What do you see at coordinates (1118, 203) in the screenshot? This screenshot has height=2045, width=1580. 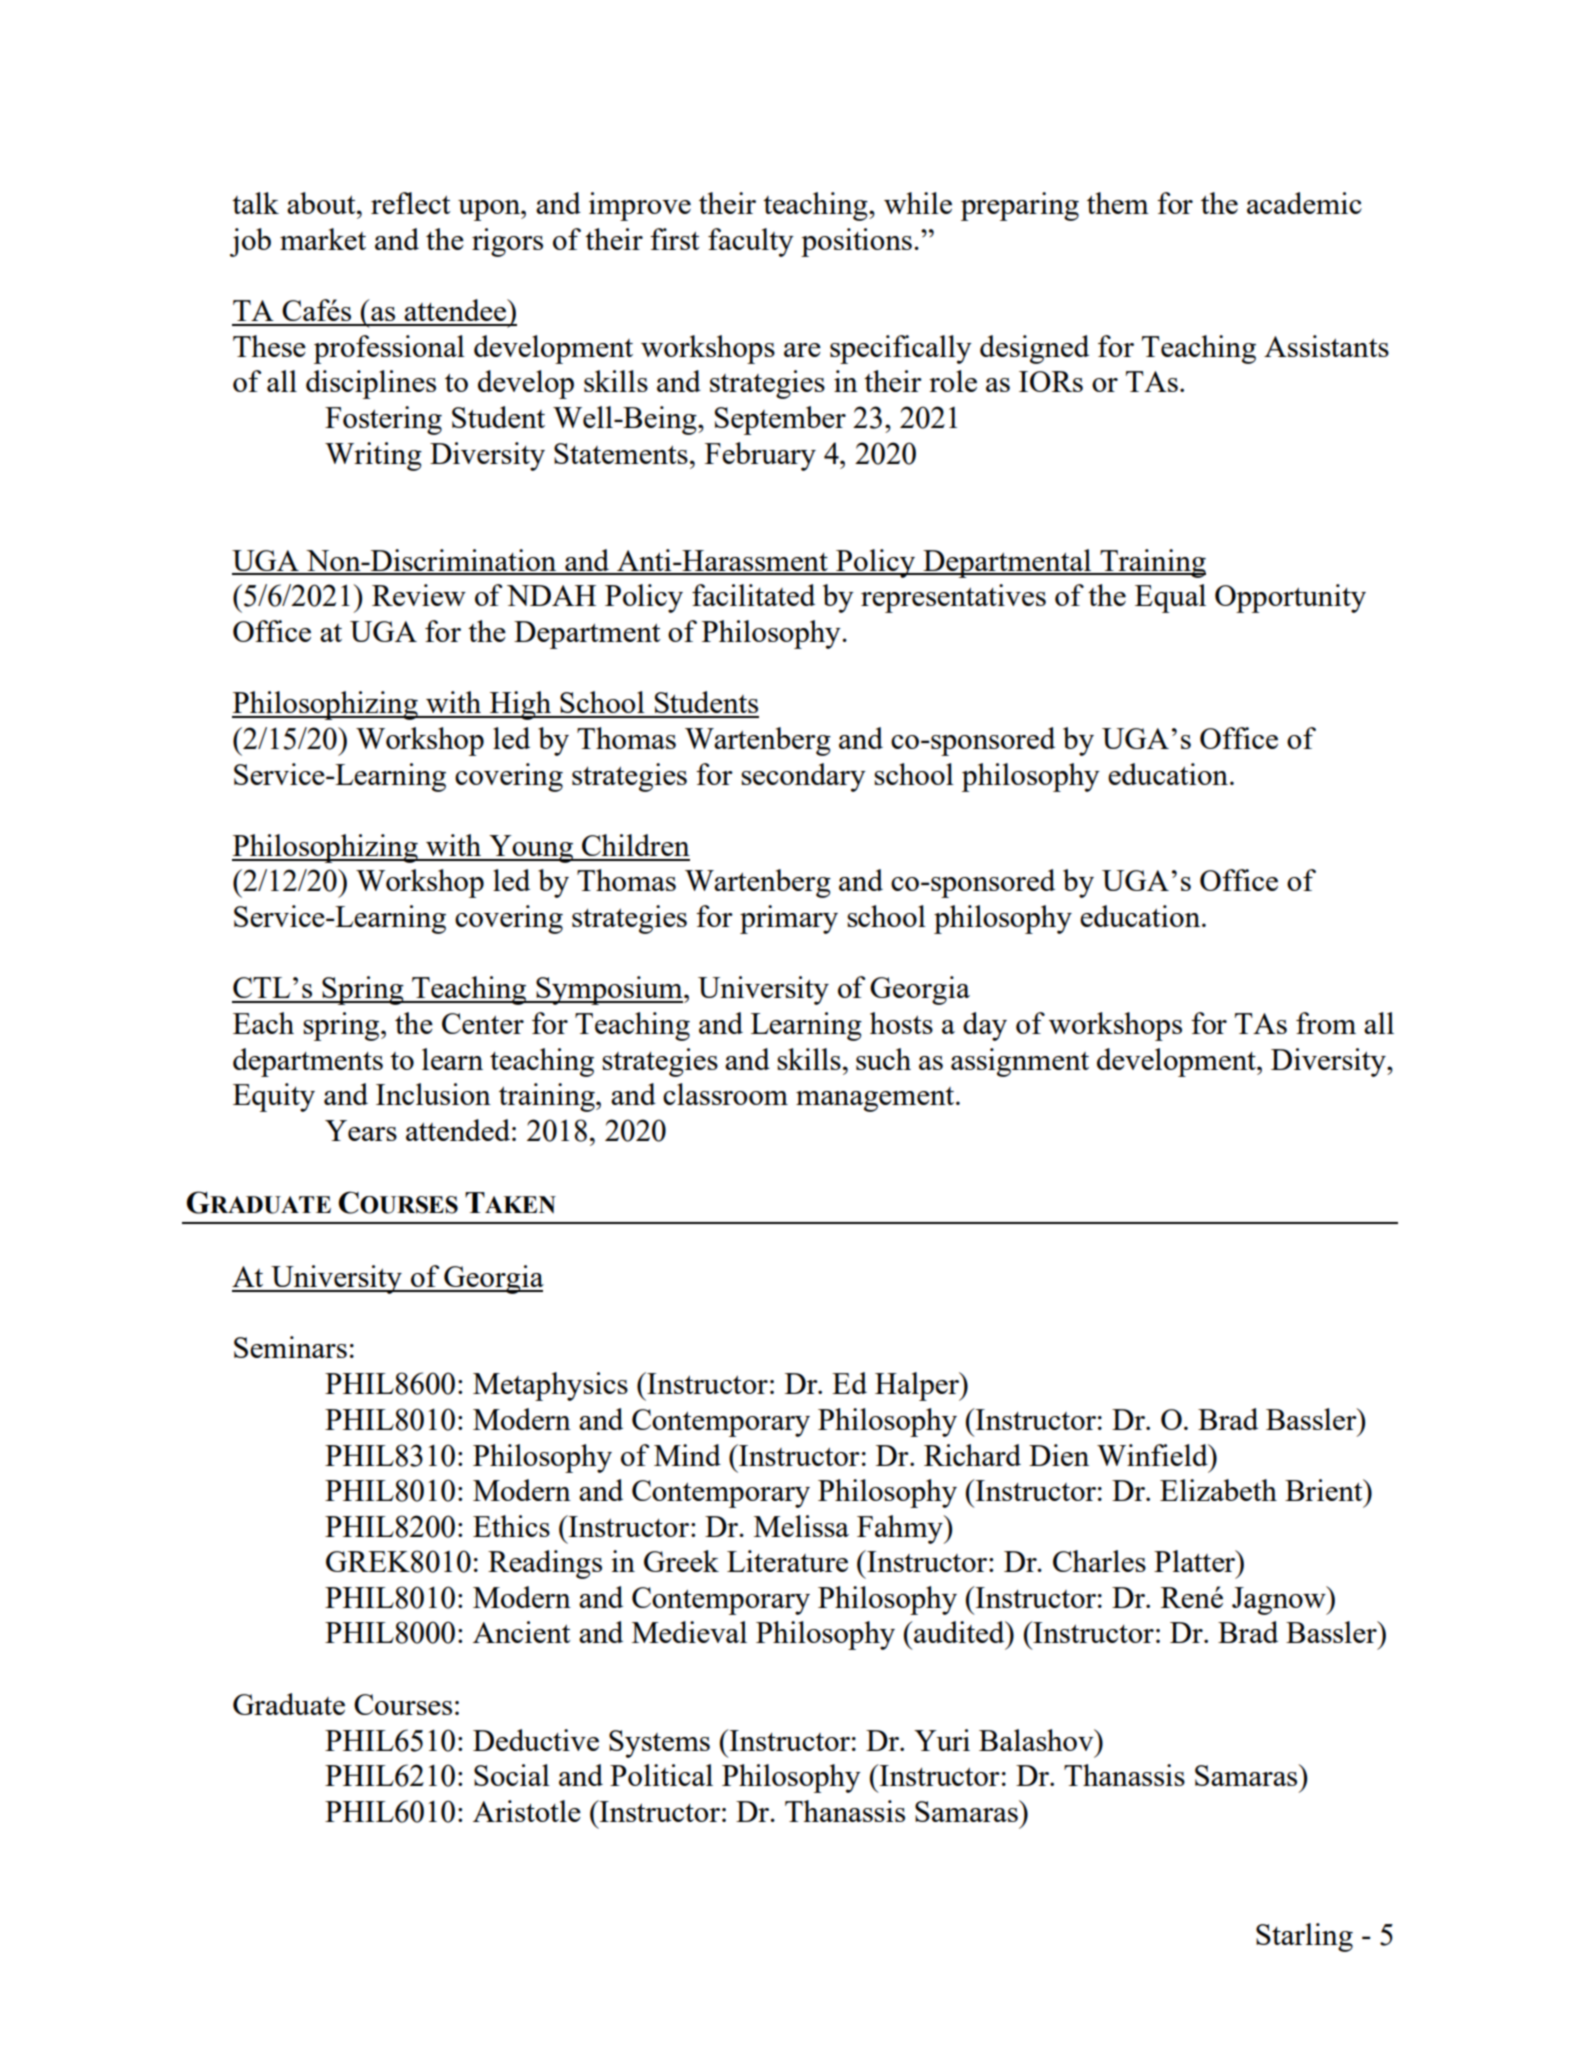 I see `them` at bounding box center [1118, 203].
